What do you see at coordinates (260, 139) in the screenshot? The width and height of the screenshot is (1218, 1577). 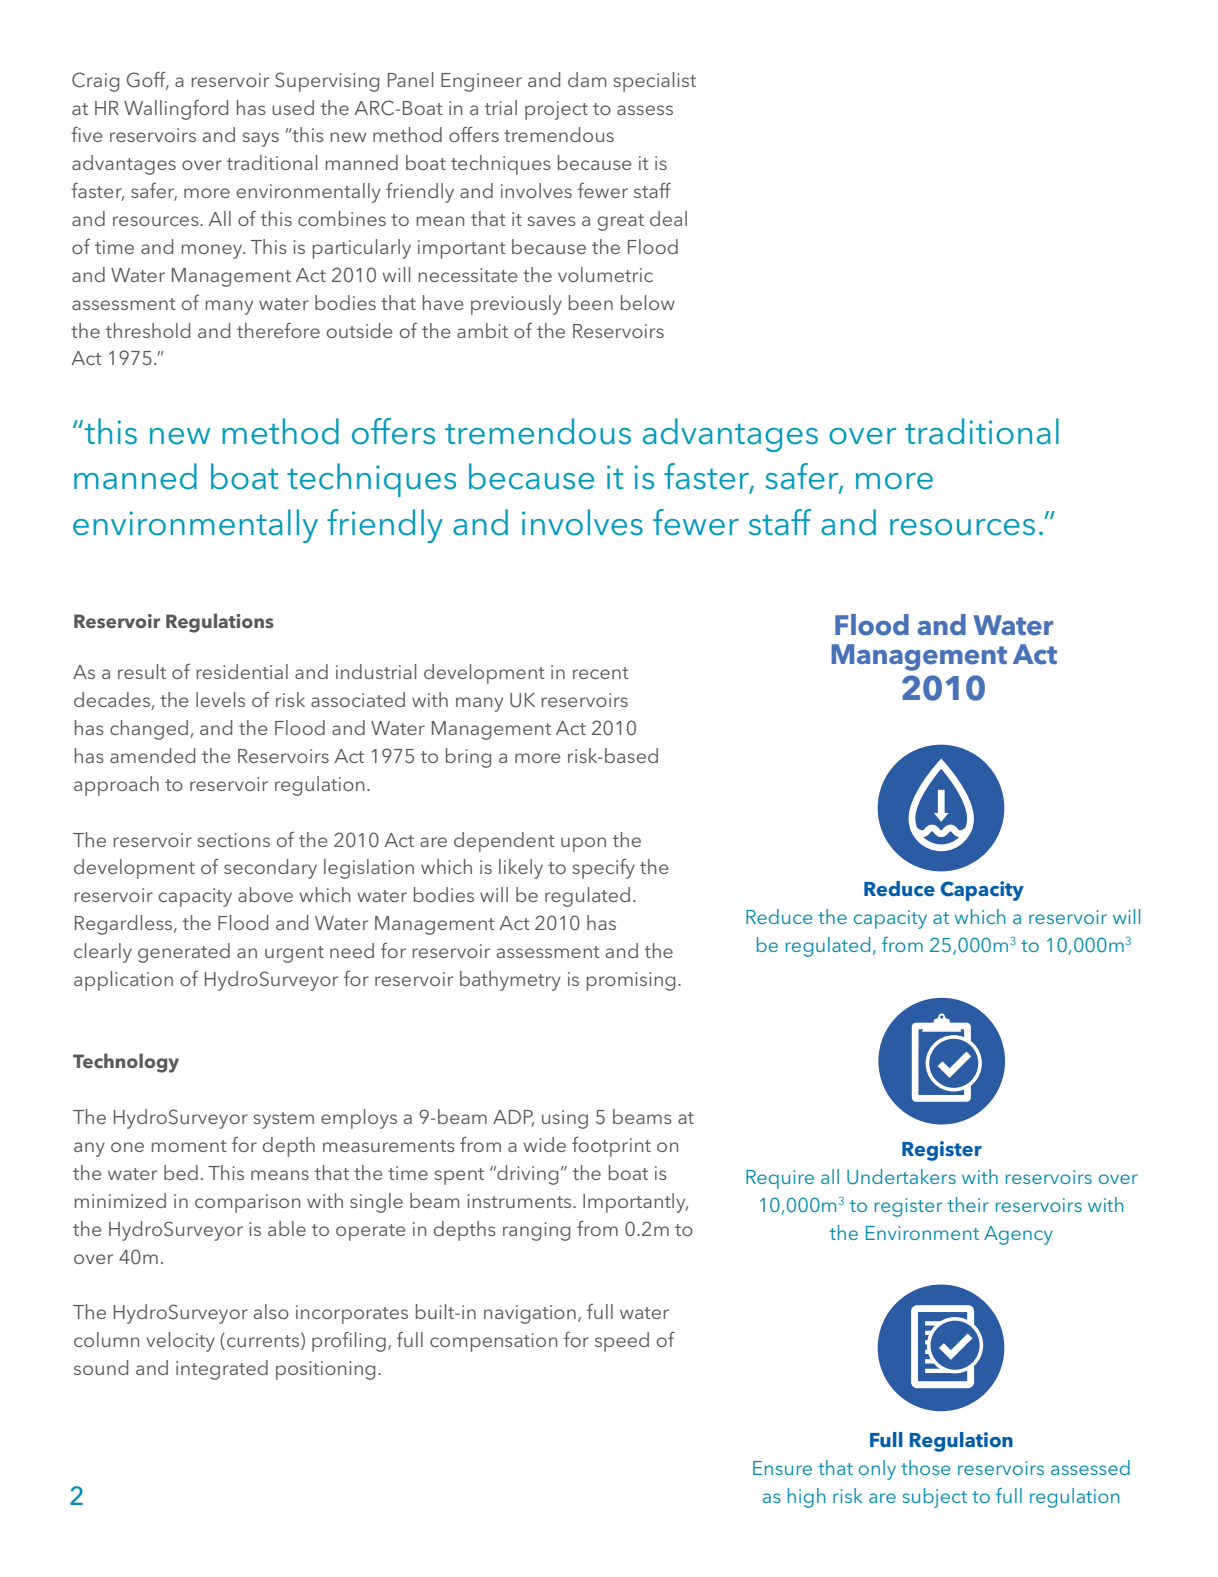 I see `says` at bounding box center [260, 139].
